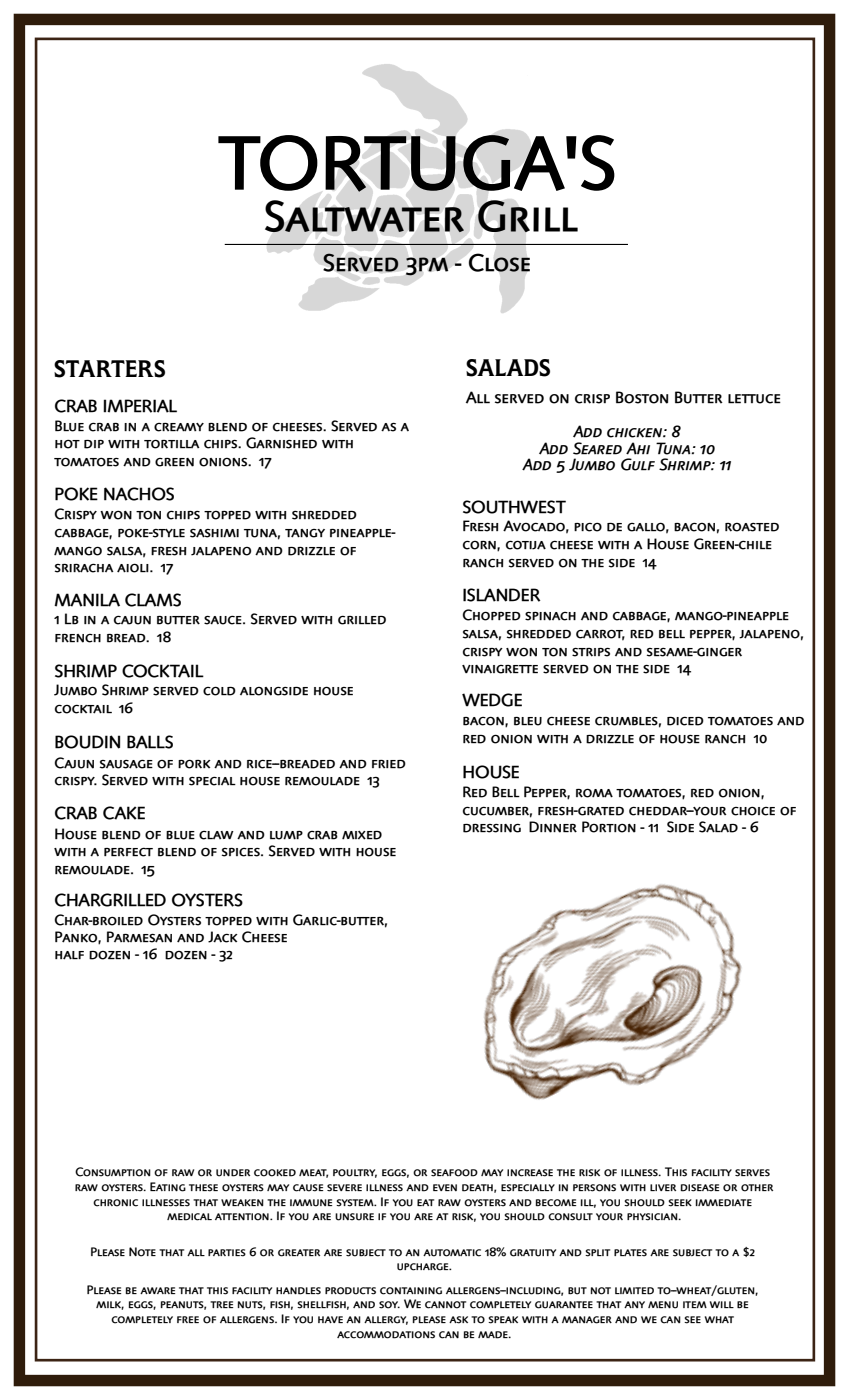  Describe the element at coordinates (663, 1305) in the screenshot. I see `menu` at that location.
